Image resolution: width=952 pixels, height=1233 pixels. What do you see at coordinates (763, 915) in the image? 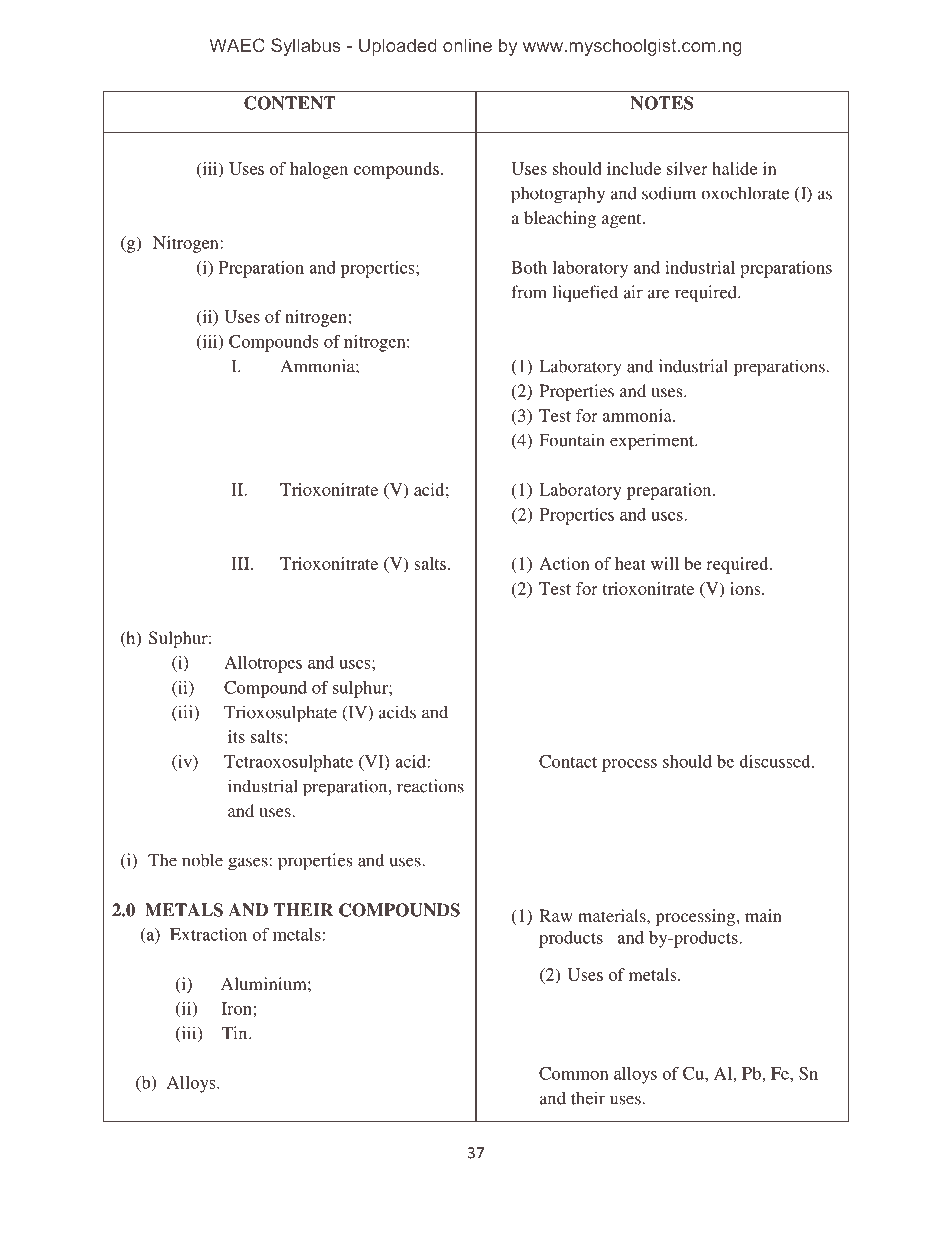
I see `main` at bounding box center [763, 915].
